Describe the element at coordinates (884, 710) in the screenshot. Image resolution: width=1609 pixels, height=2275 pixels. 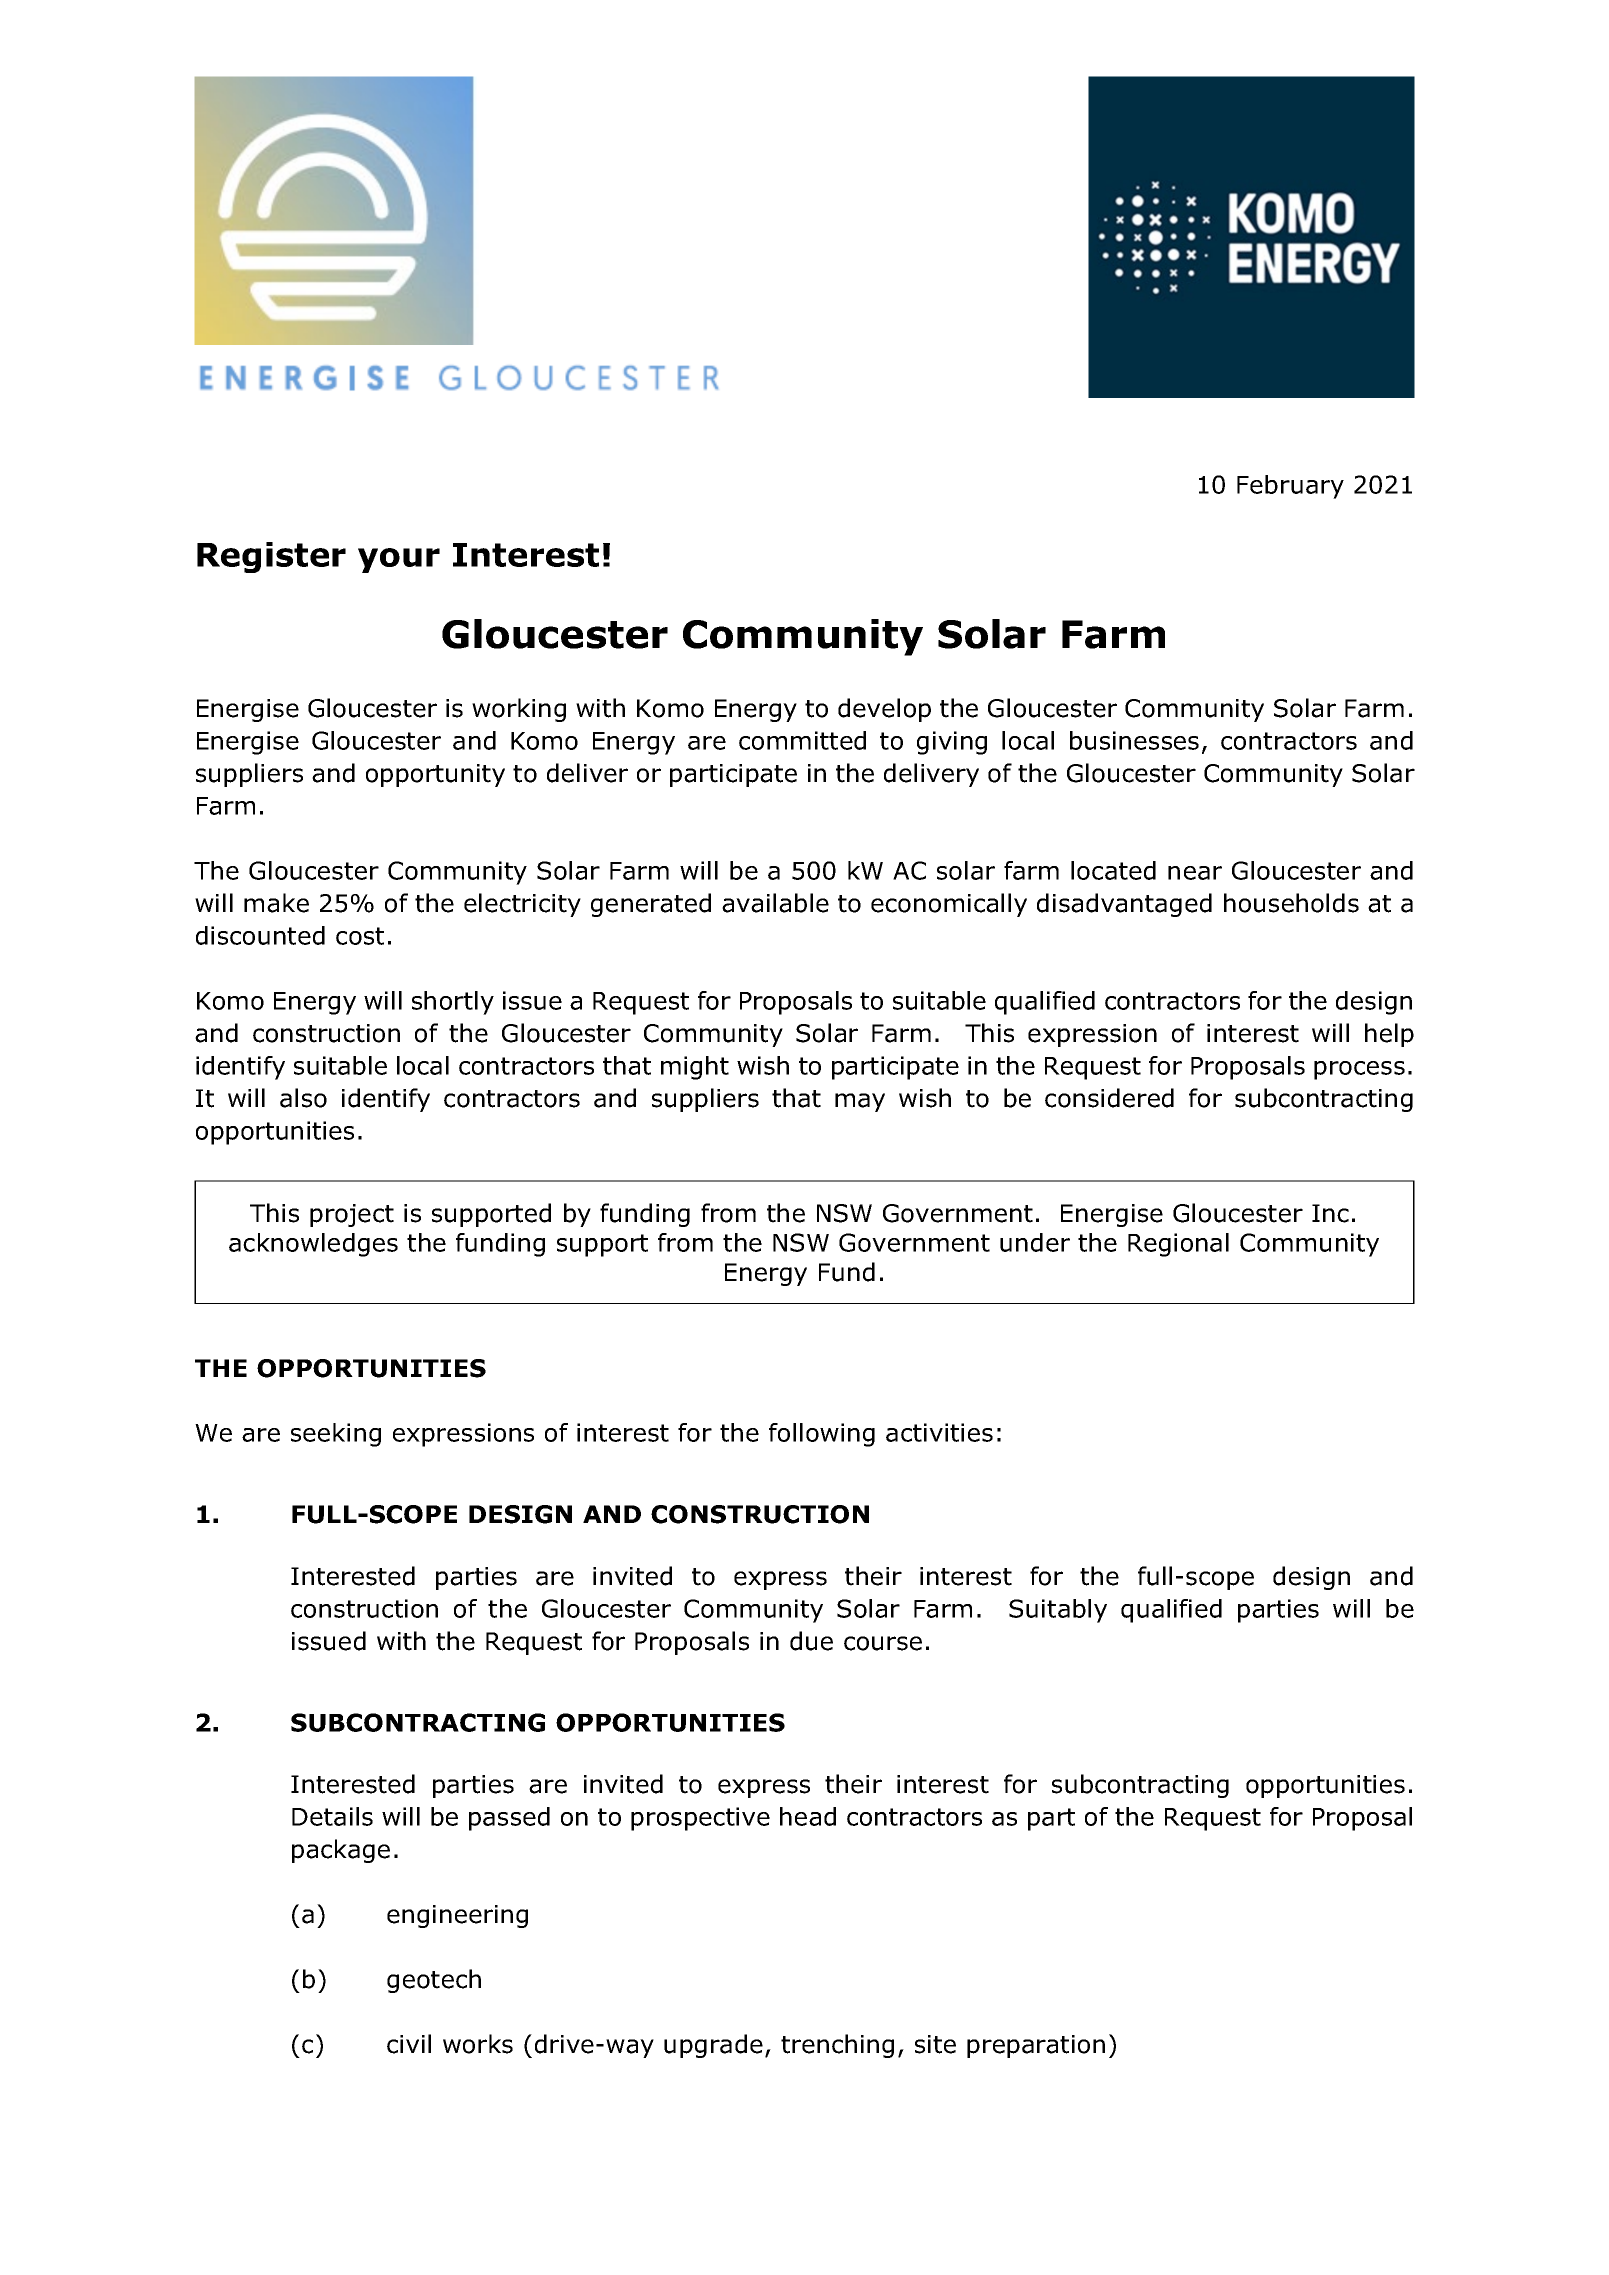
I see `develop` at that location.
